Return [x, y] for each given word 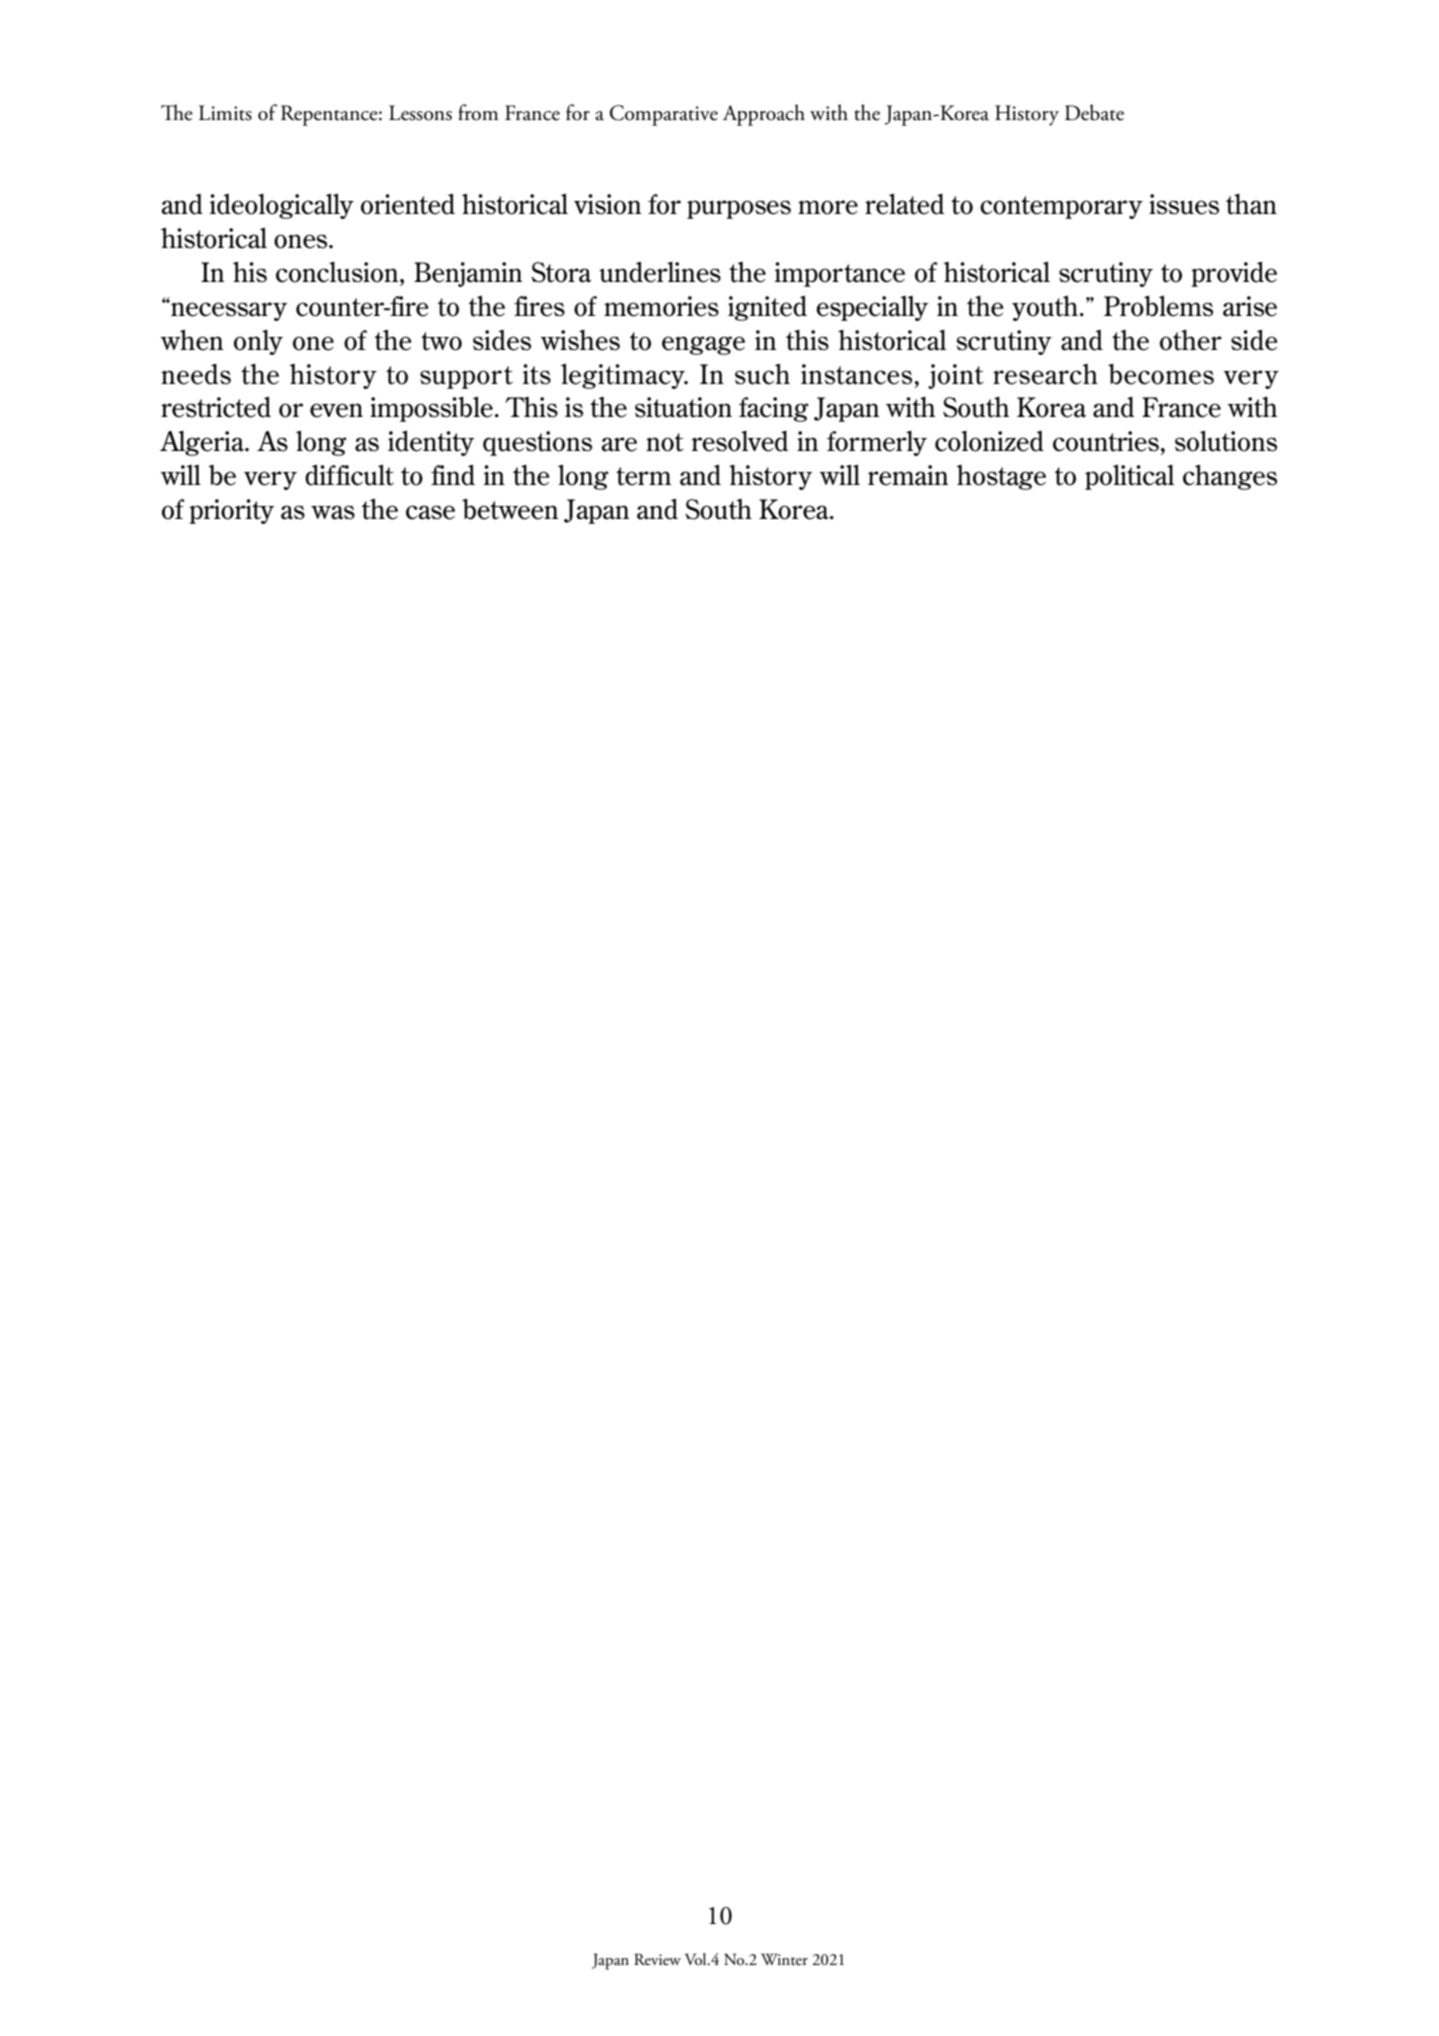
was [333, 512]
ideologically [282, 206]
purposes [739, 209]
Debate [1094, 112]
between [510, 509]
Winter [784, 1959]
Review [657, 1959]
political [1129, 477]
